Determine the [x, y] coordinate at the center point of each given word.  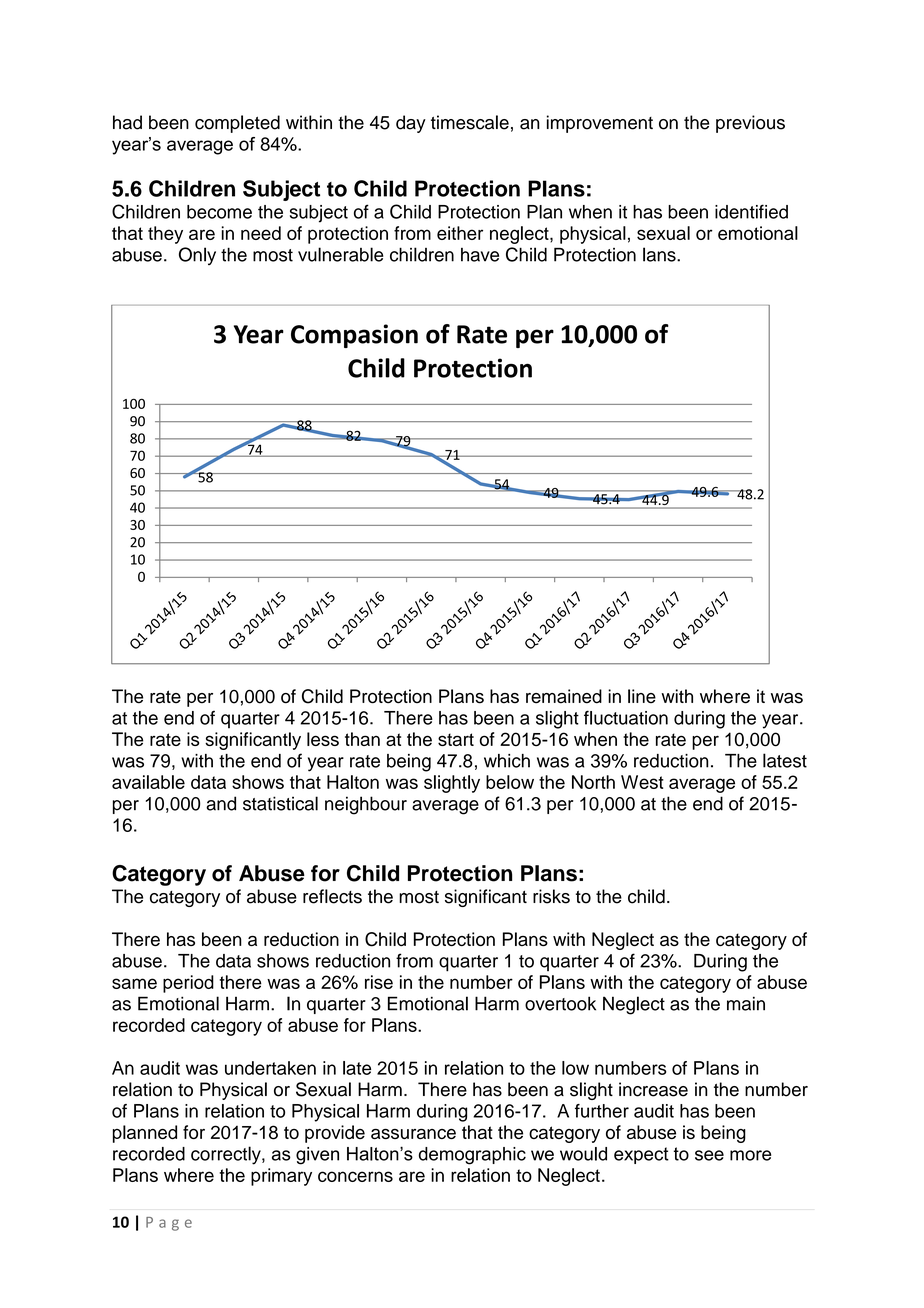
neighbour [366, 805]
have [480, 255]
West [642, 782]
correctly [227, 1155]
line [642, 696]
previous [750, 124]
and [221, 803]
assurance [413, 1134]
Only [197, 256]
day [411, 124]
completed [237, 124]
